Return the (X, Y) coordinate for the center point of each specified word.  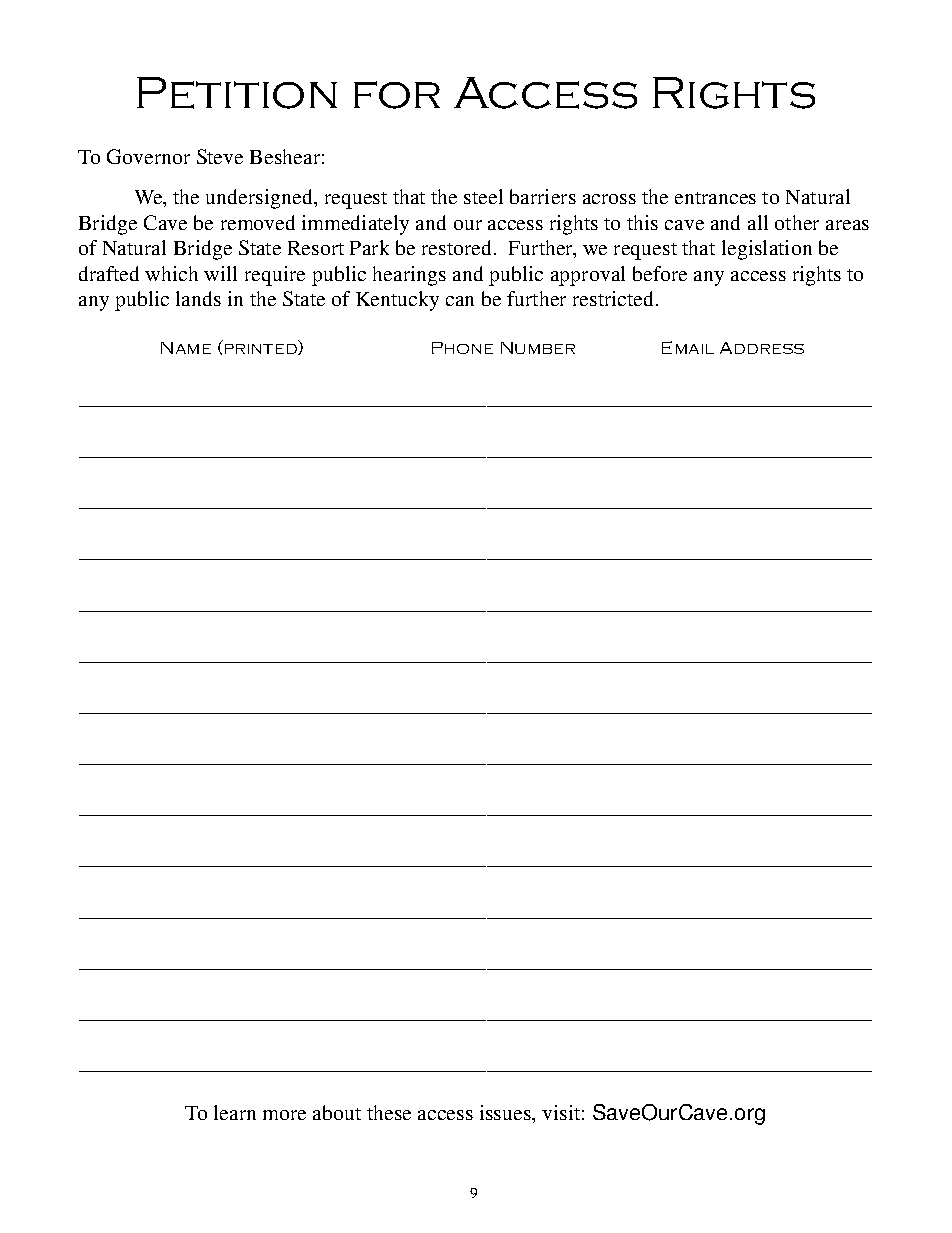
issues (506, 1112)
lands (198, 298)
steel (483, 196)
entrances (715, 198)
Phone (462, 348)
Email (688, 347)
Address (762, 348)
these (389, 1112)
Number (538, 348)
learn (235, 1112)
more (284, 1115)
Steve (220, 156)
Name (186, 348)
